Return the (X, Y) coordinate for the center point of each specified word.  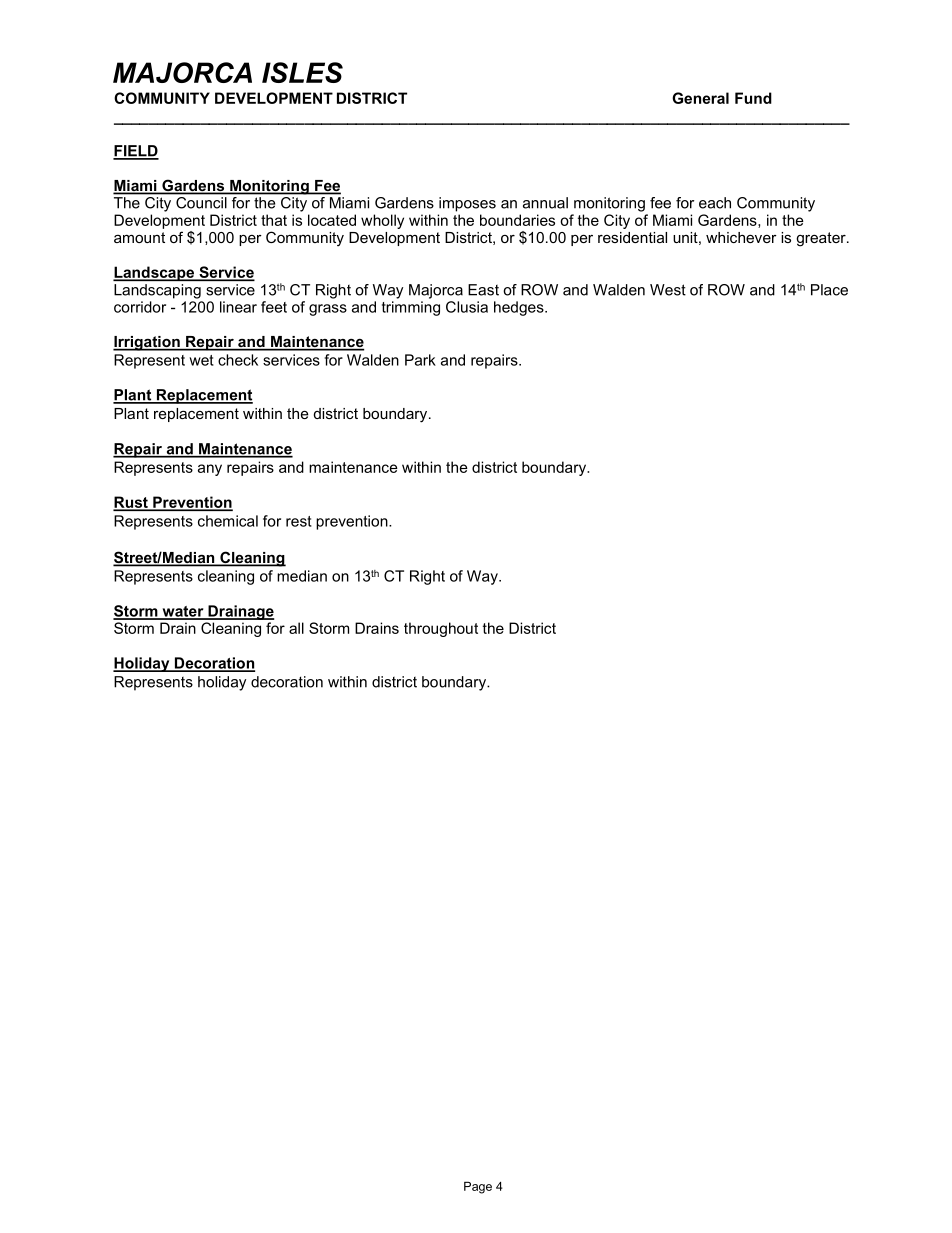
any (210, 470)
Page (478, 1187)
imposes (467, 204)
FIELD (136, 152)
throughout (441, 629)
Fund (753, 98)
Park (420, 360)
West (668, 290)
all (296, 628)
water (183, 612)
